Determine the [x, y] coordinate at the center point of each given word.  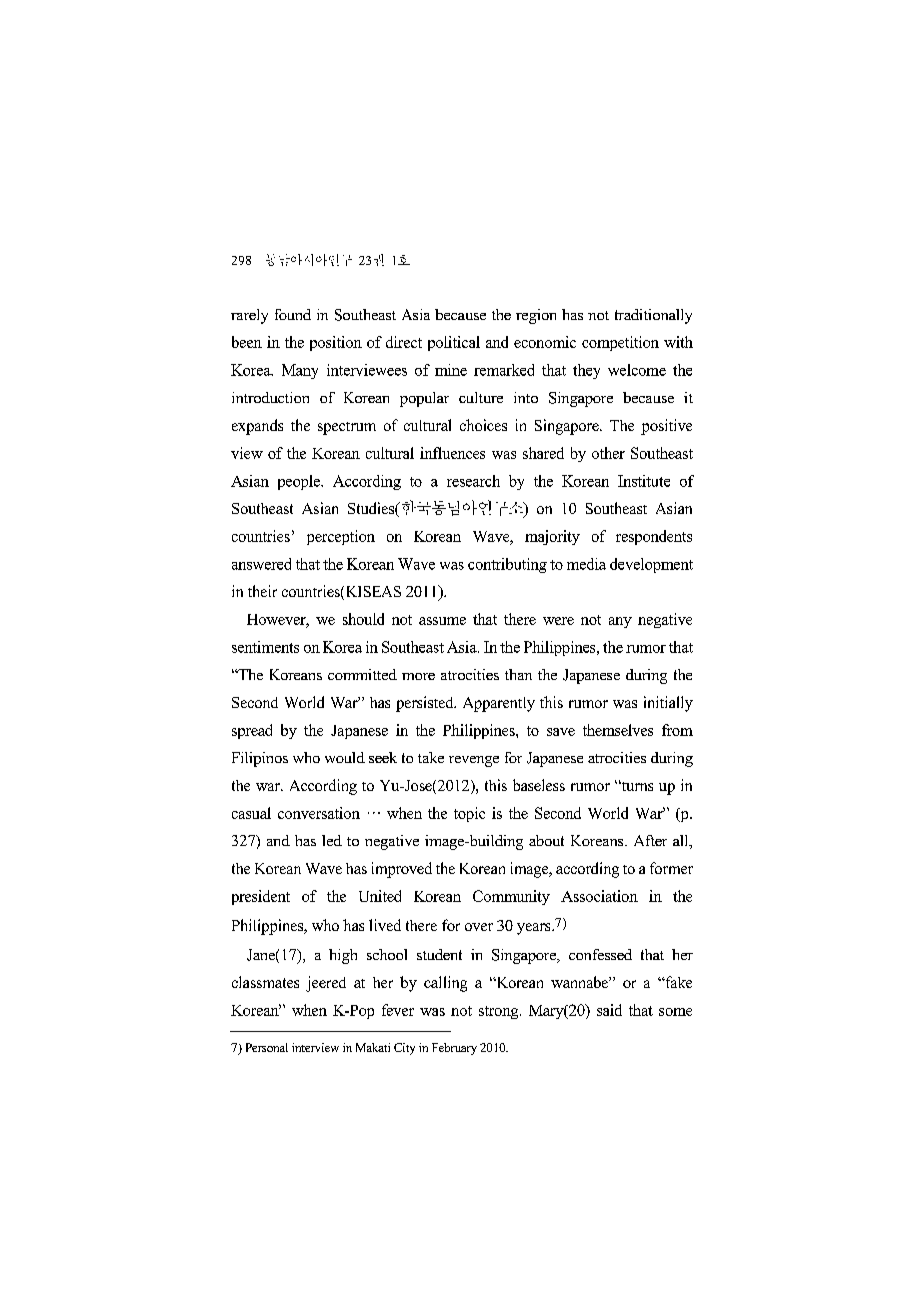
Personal [267, 1047]
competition [620, 343]
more [418, 676]
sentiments [265, 647]
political [454, 343]
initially [668, 704]
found [293, 314]
